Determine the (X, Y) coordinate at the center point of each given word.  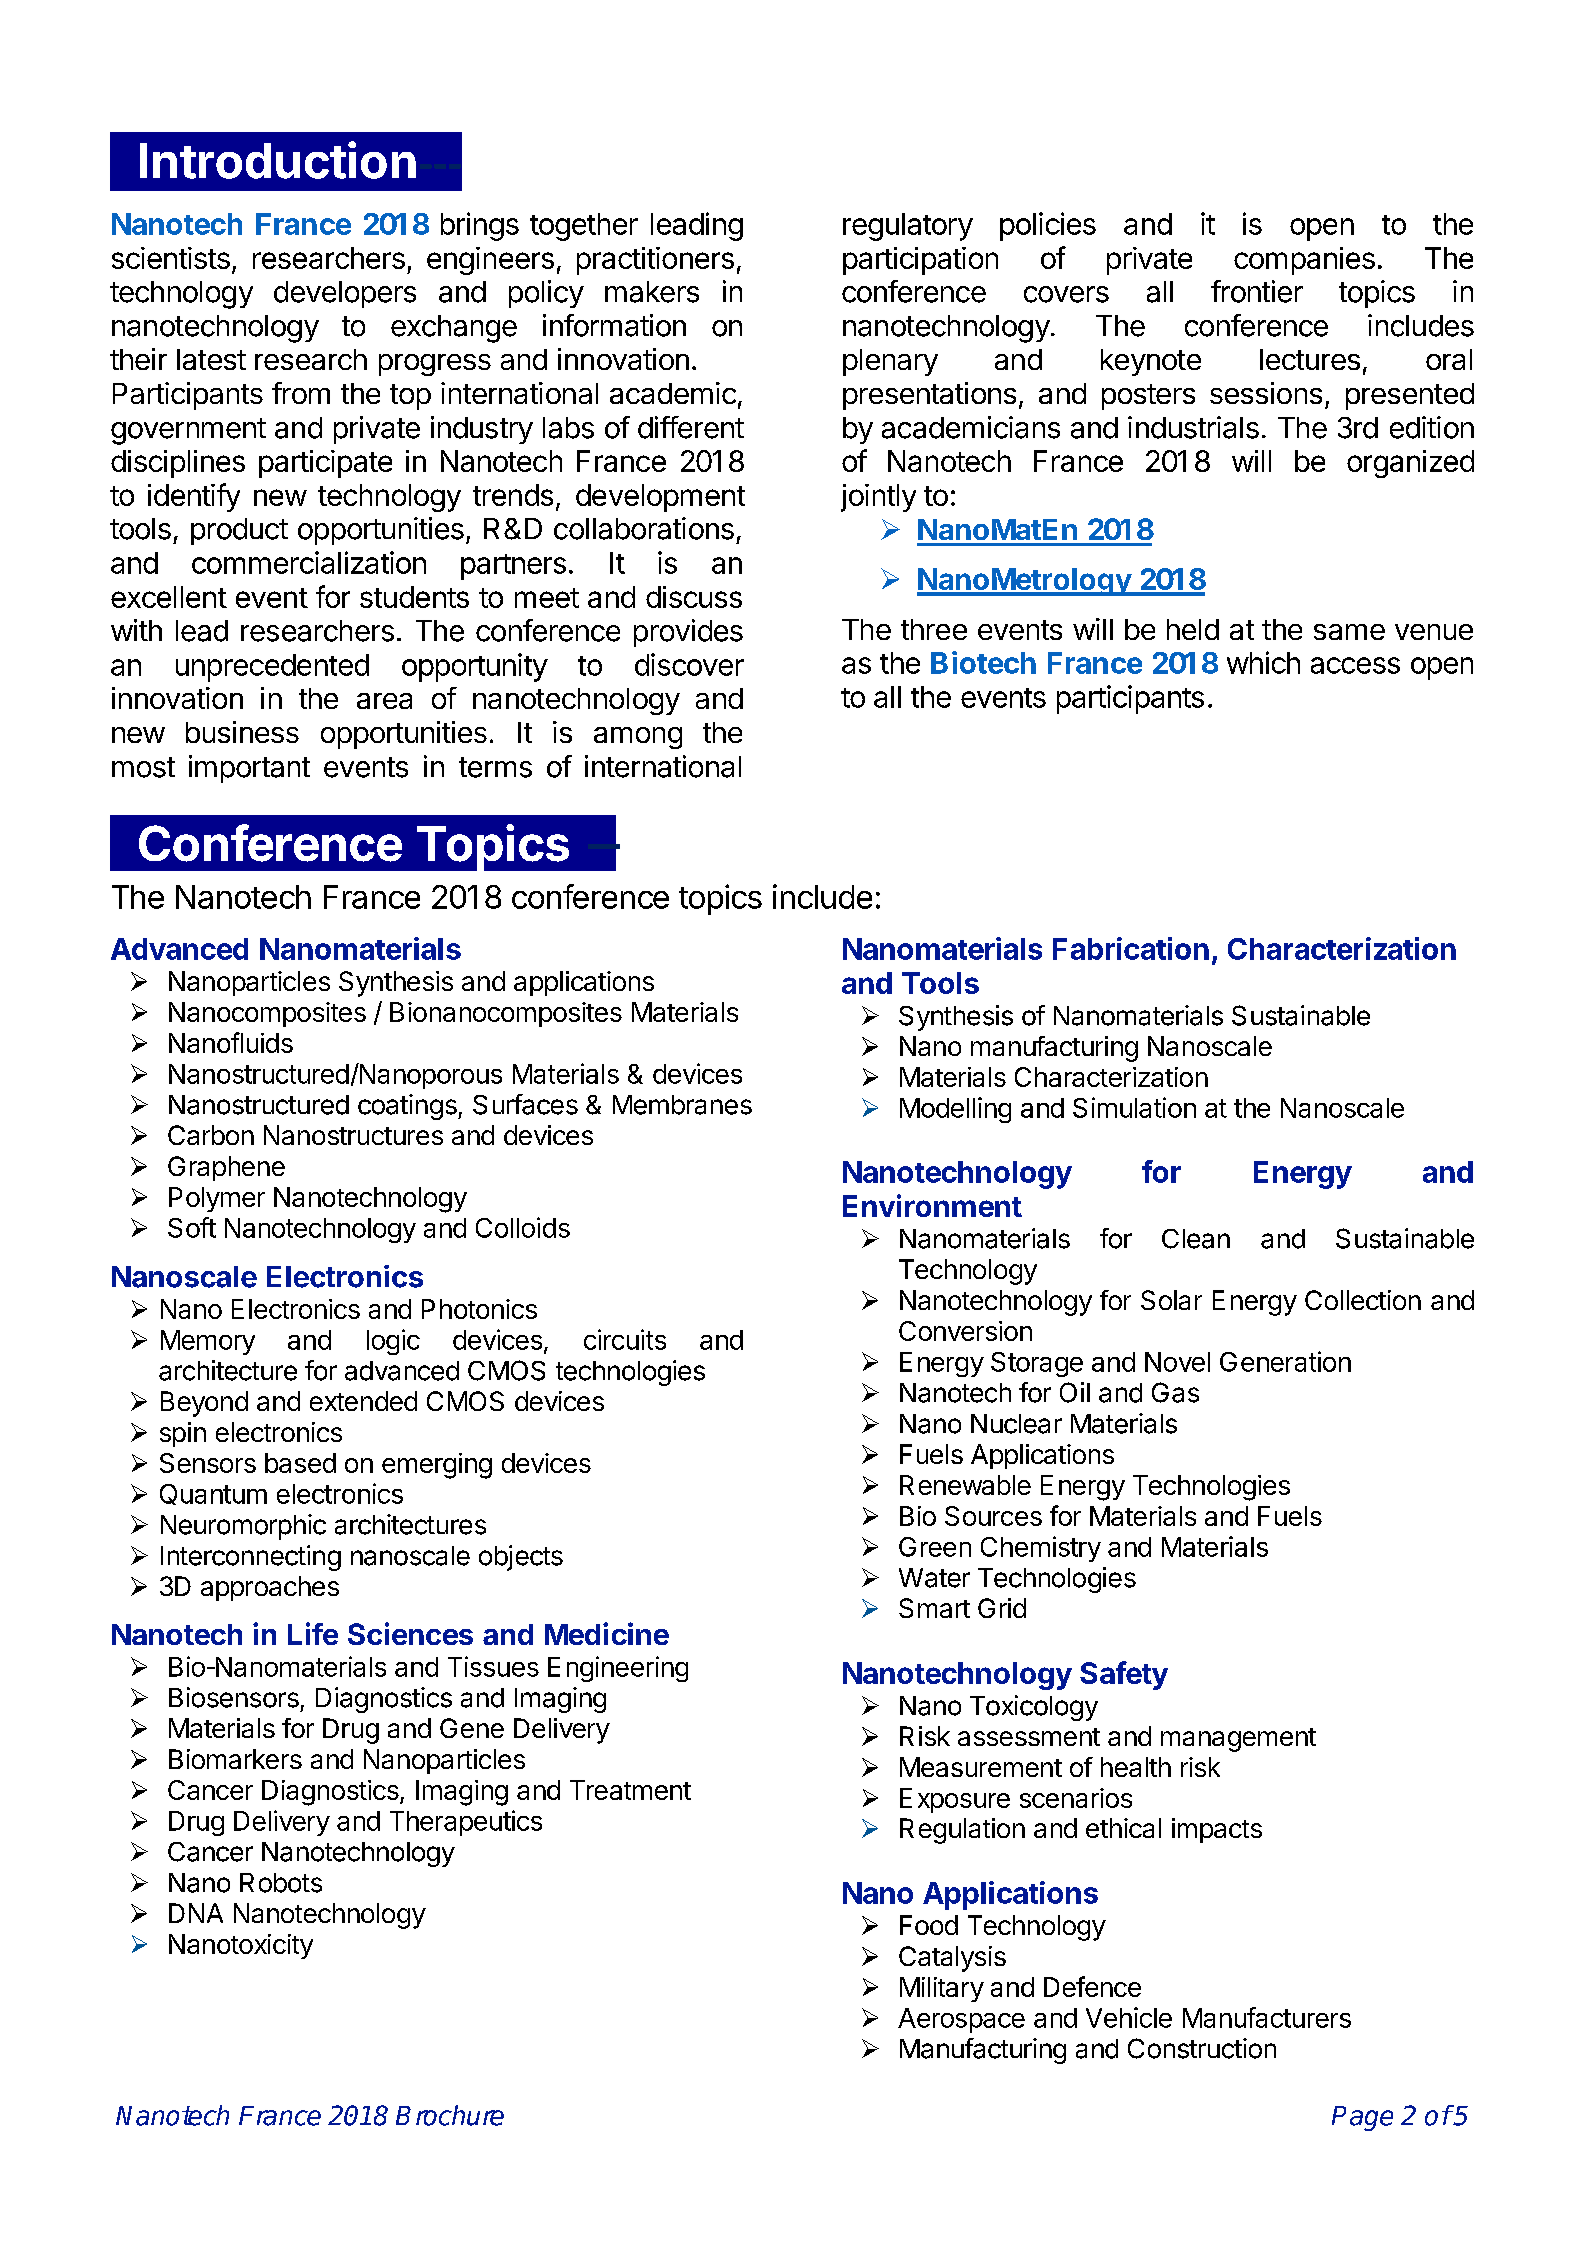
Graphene (226, 1168)
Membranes (682, 1105)
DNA (196, 1913)
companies (1304, 261)
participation (920, 261)
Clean (1196, 1239)
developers (345, 294)
